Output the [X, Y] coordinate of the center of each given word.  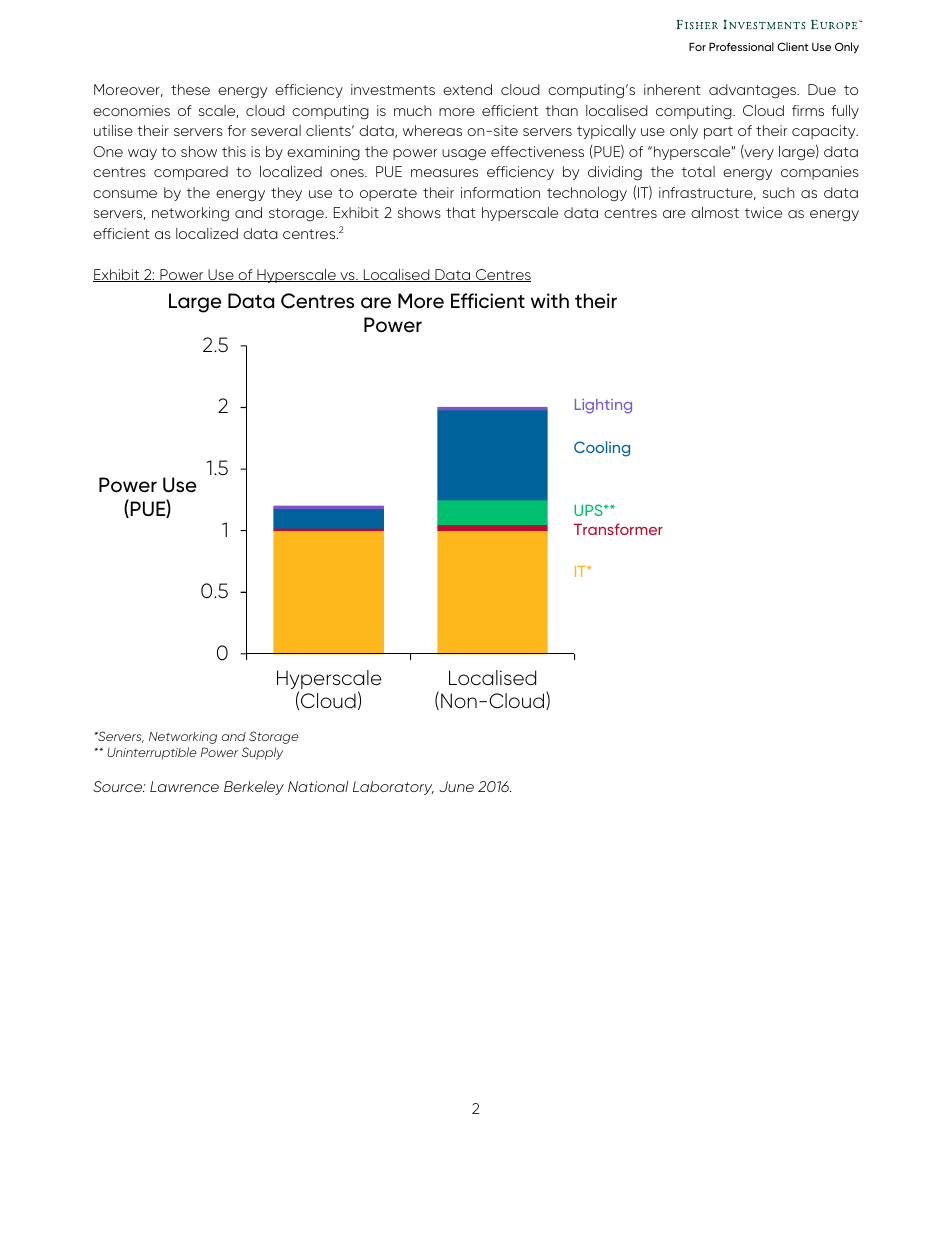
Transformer [618, 529]
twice [763, 212]
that [461, 212]
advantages [753, 91]
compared [191, 173]
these [190, 89]
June [456, 786]
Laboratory [393, 788]
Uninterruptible [152, 753]
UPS [589, 510]
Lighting [603, 406]
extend [467, 89]
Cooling [602, 449]
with [550, 300]
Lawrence [184, 786]
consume [125, 194]
